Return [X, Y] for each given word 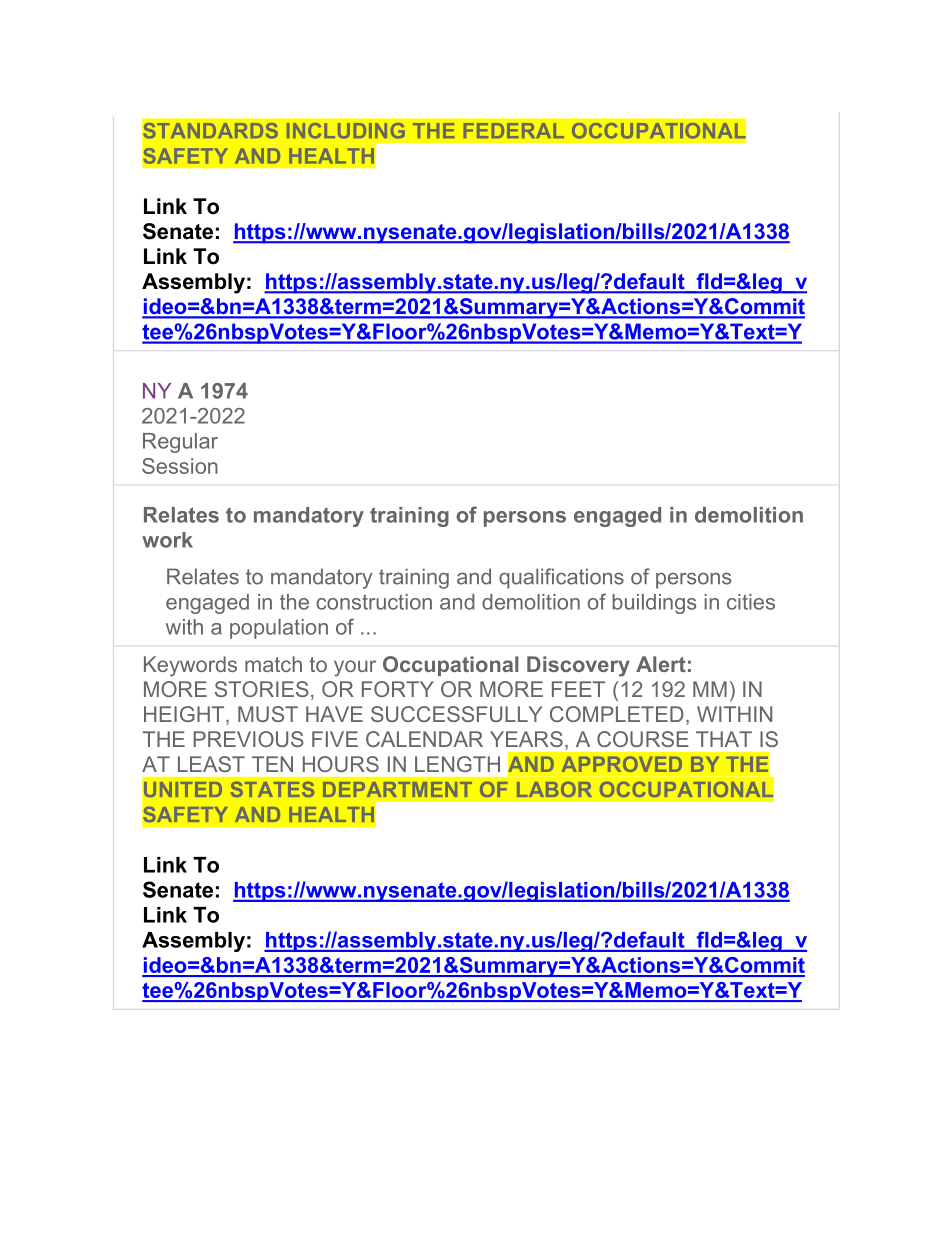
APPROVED [622, 764]
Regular [180, 443]
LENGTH [457, 764]
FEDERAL [514, 130]
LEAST [211, 764]
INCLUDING [346, 131]
